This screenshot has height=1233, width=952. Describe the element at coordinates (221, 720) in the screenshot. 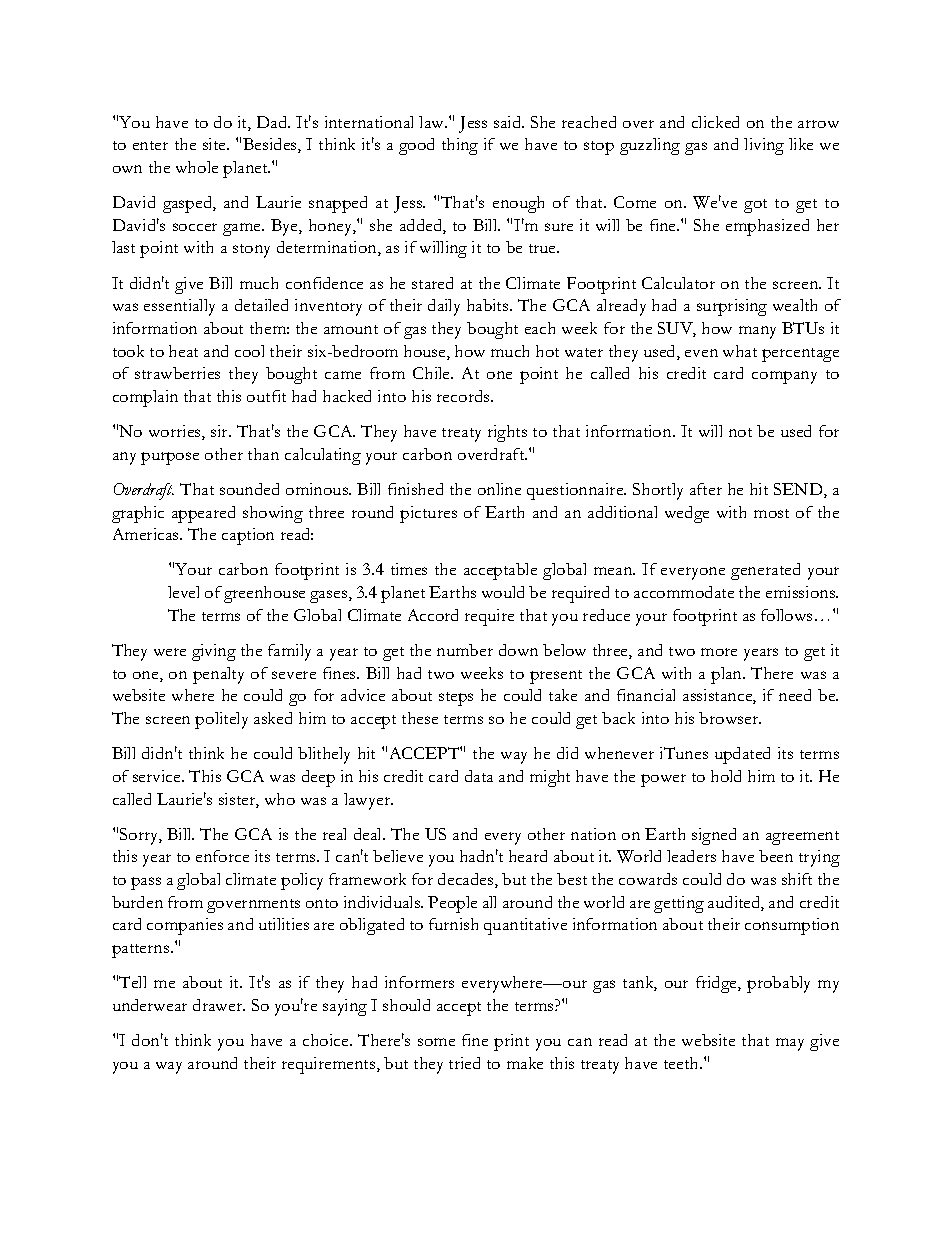

I see `politely` at that location.
